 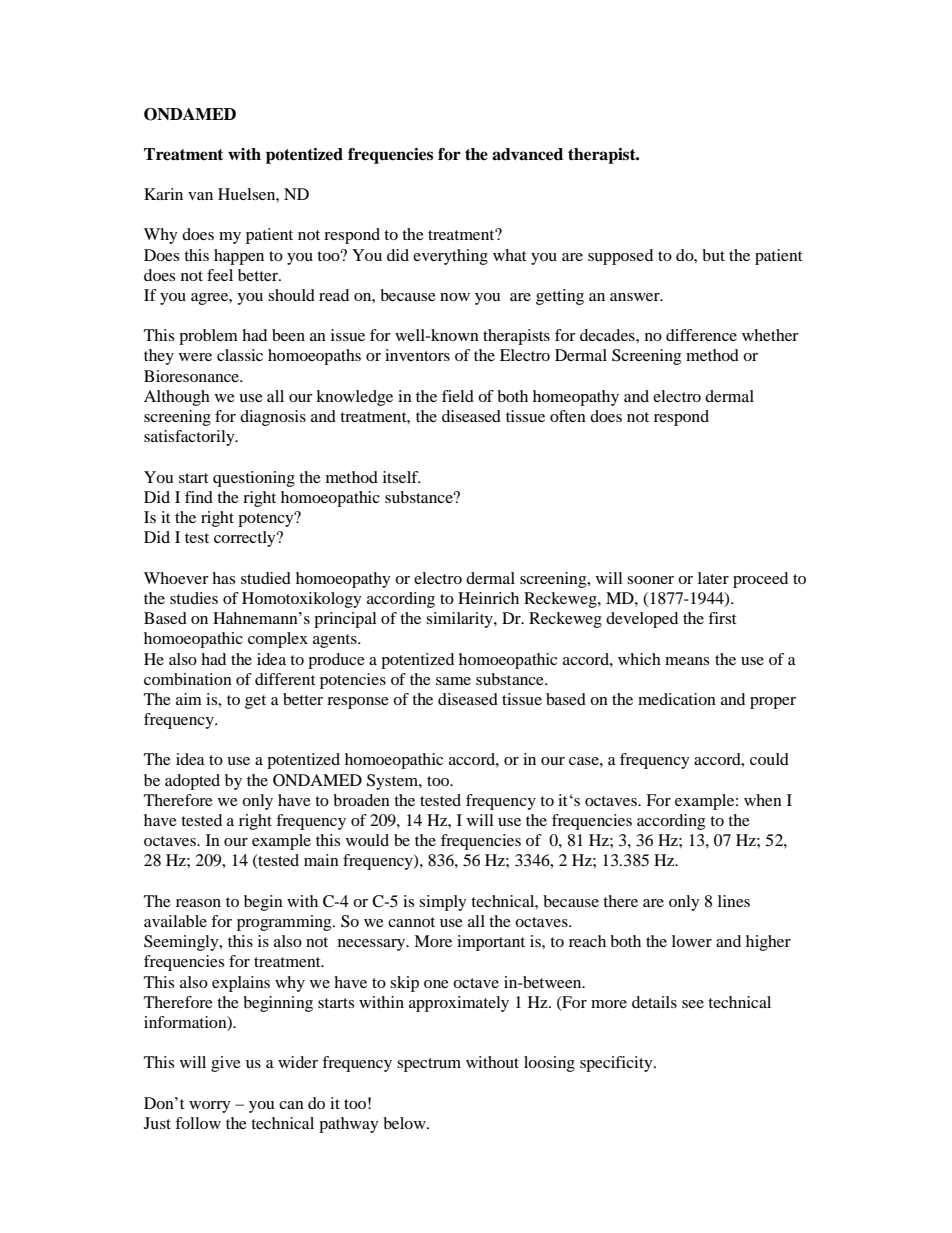 What do you see at coordinates (240, 355) in the page?
I see `classic` at bounding box center [240, 355].
